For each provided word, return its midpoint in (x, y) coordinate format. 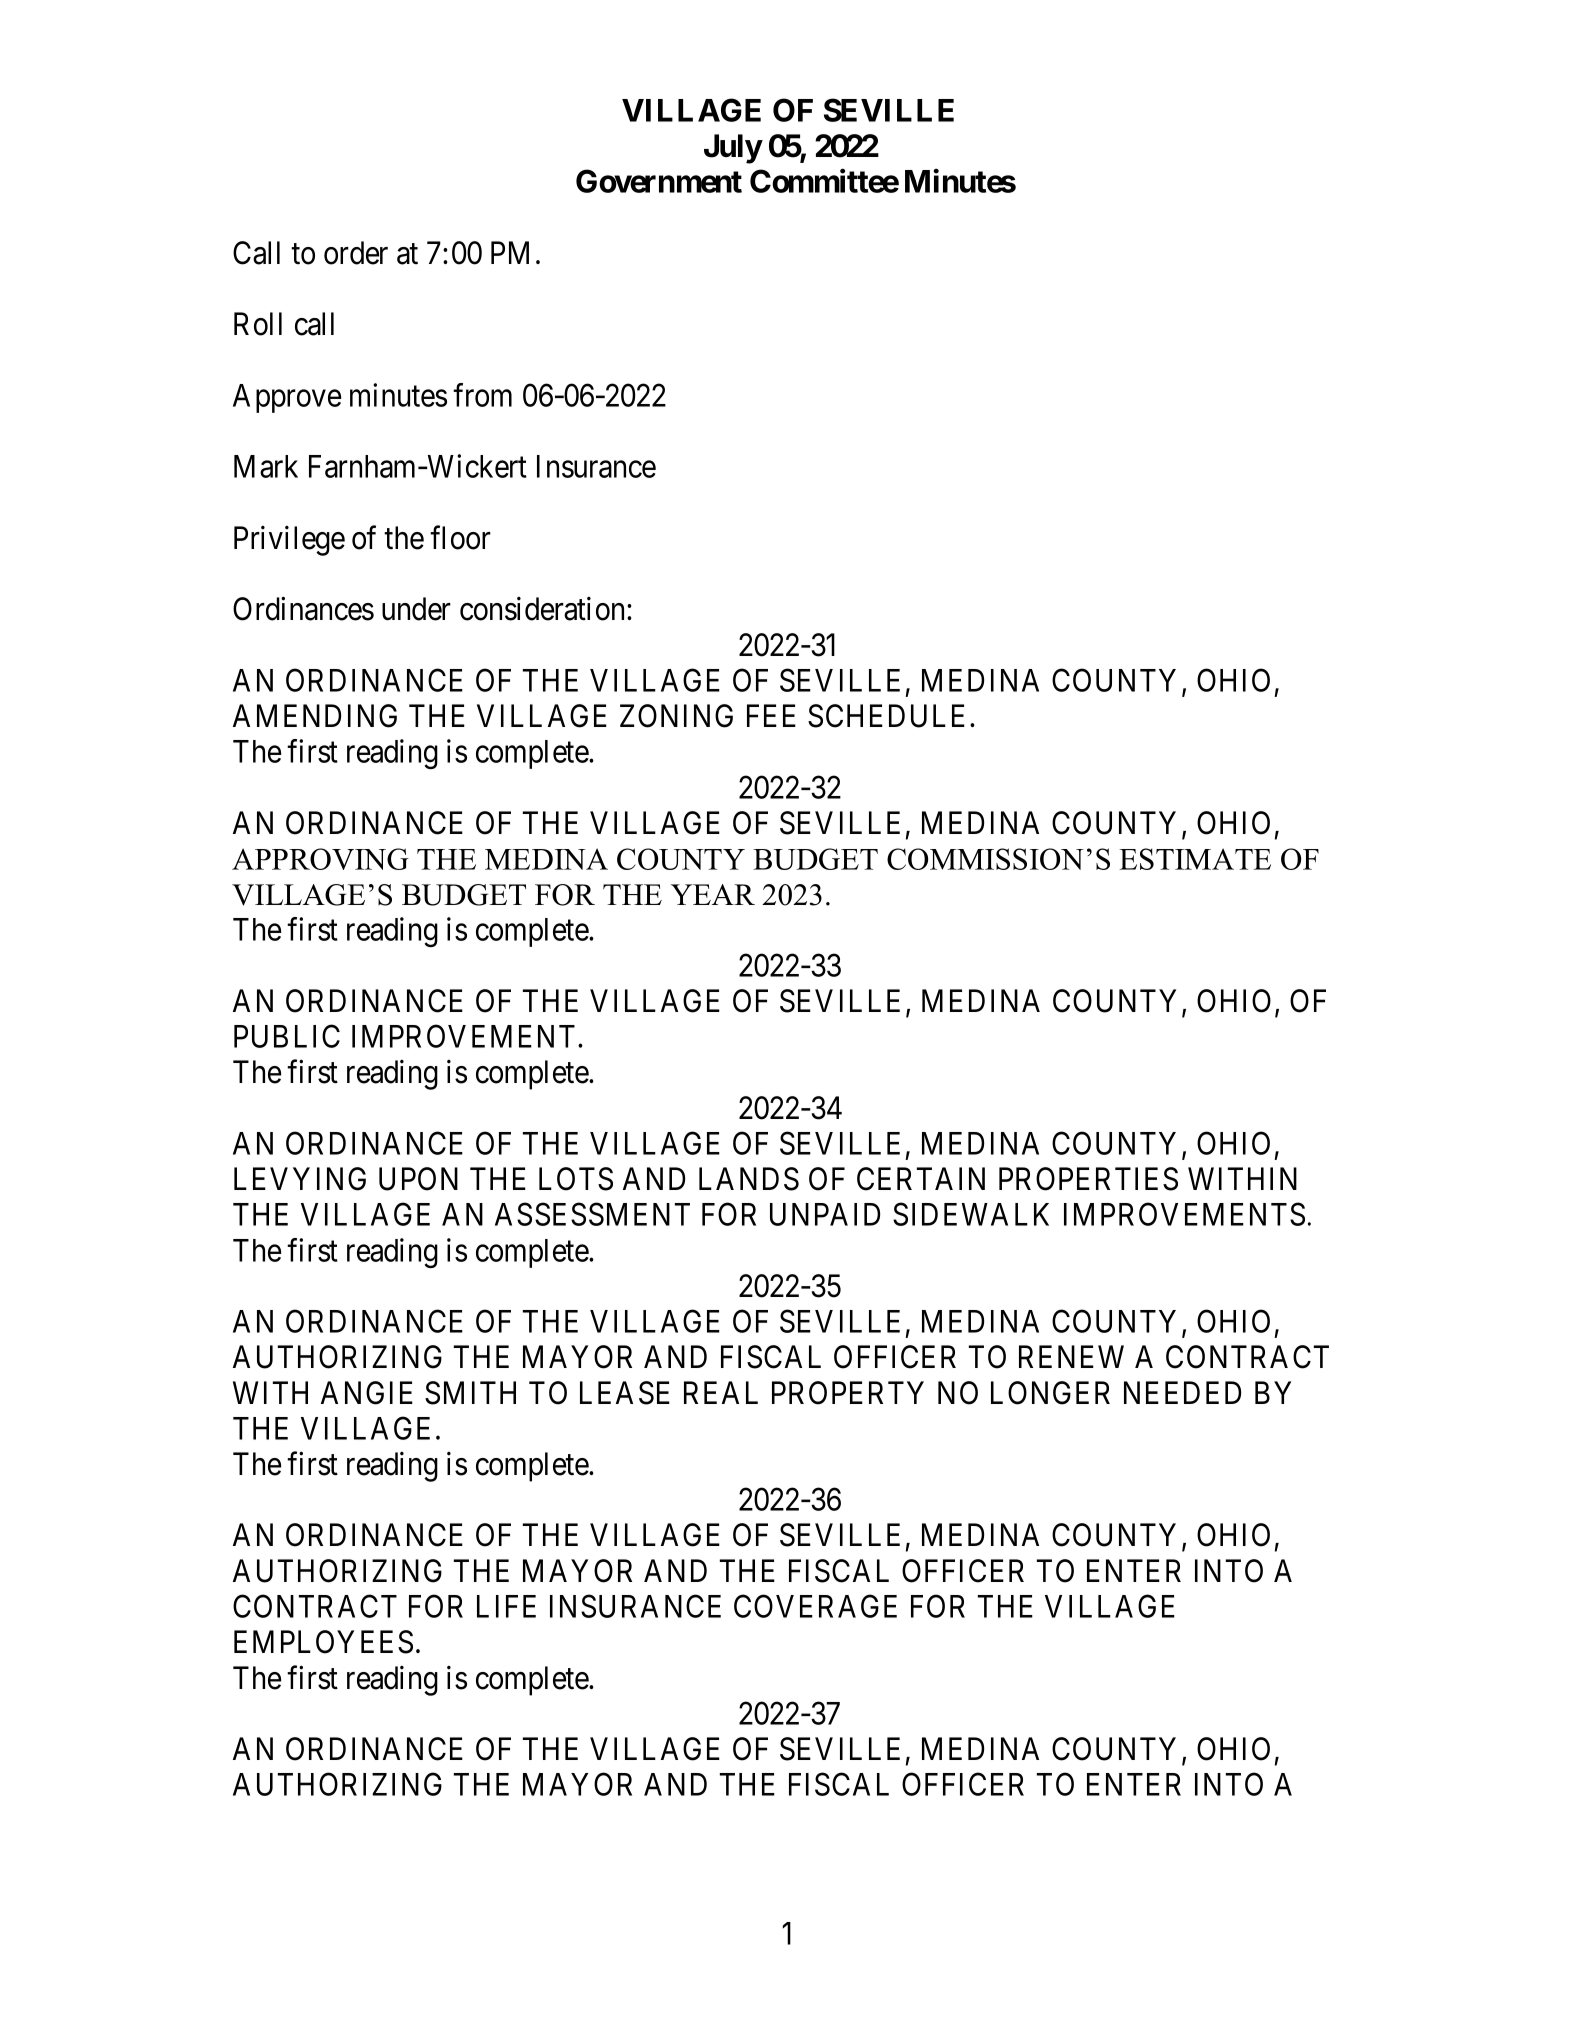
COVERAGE (815, 1606)
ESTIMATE (1195, 859)
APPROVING (320, 859)
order (356, 253)
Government (659, 181)
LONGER (1050, 1393)
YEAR (713, 894)
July (733, 149)
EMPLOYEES (323, 1642)
